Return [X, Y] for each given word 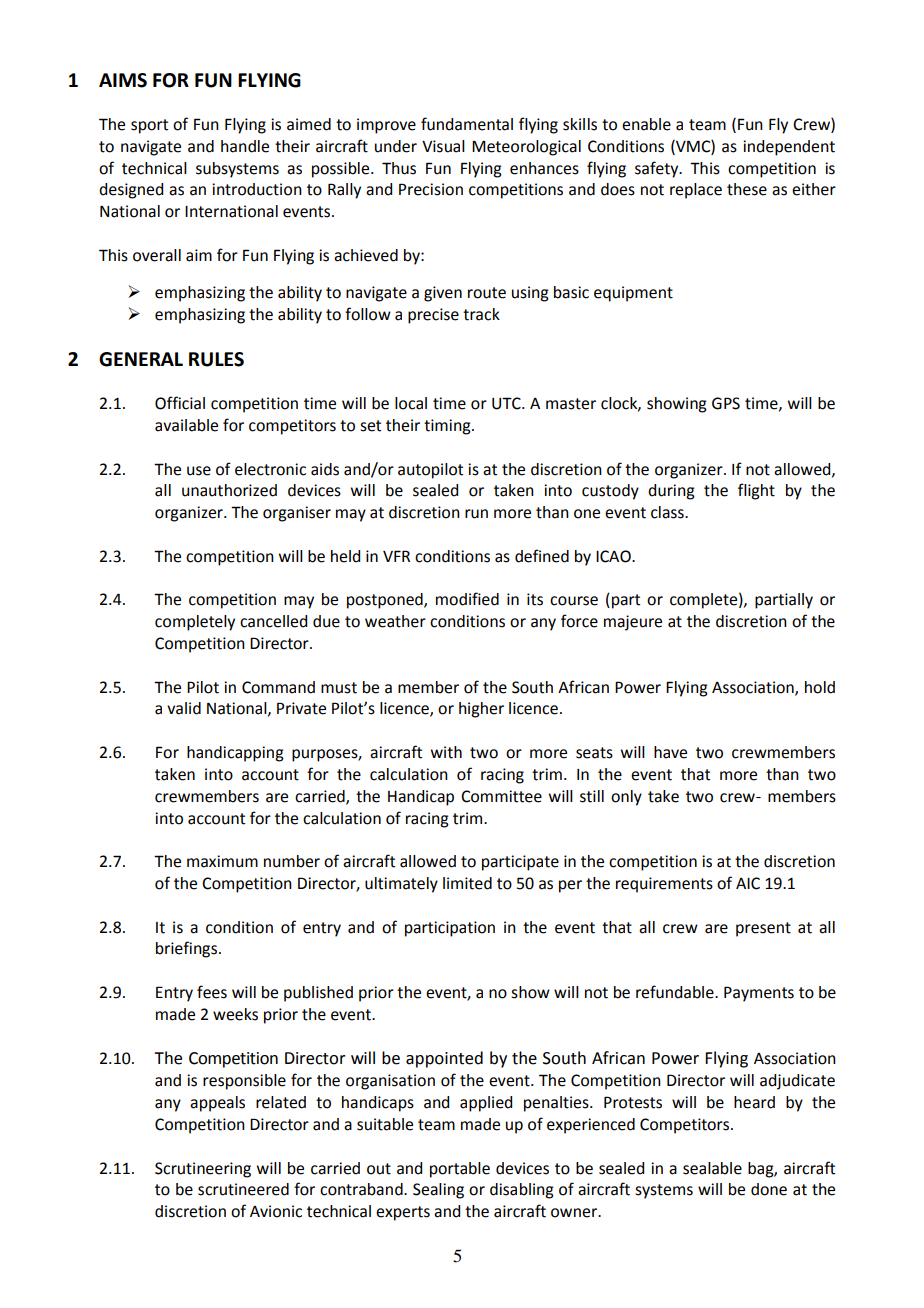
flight [756, 491]
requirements [664, 885]
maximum [222, 861]
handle [245, 146]
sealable [712, 1168]
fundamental [467, 124]
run [476, 514]
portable [460, 1170]
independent [789, 148]
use [199, 471]
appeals [217, 1104]
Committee [501, 796]
